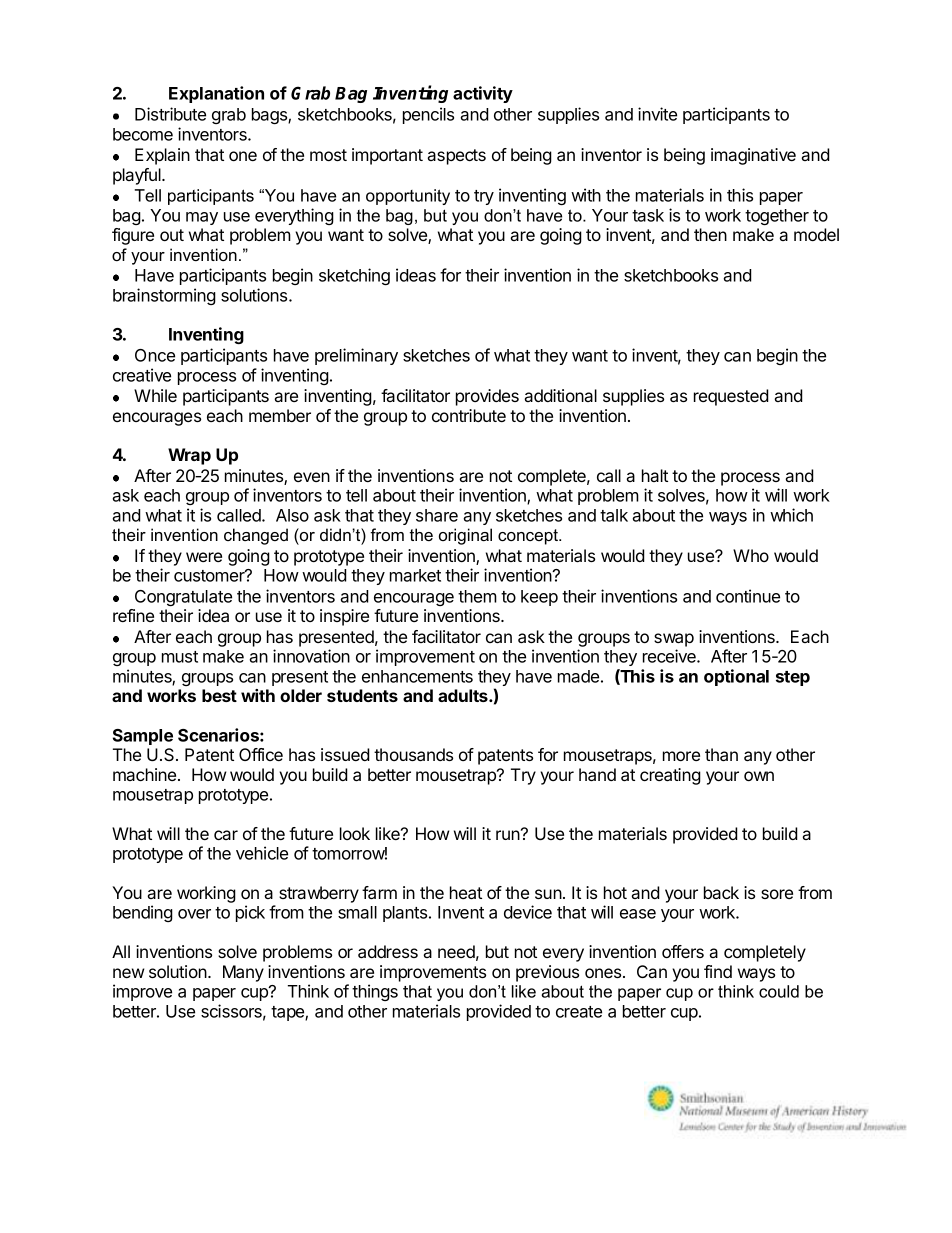 The image size is (952, 1233). I want to click on find, so click(718, 971).
